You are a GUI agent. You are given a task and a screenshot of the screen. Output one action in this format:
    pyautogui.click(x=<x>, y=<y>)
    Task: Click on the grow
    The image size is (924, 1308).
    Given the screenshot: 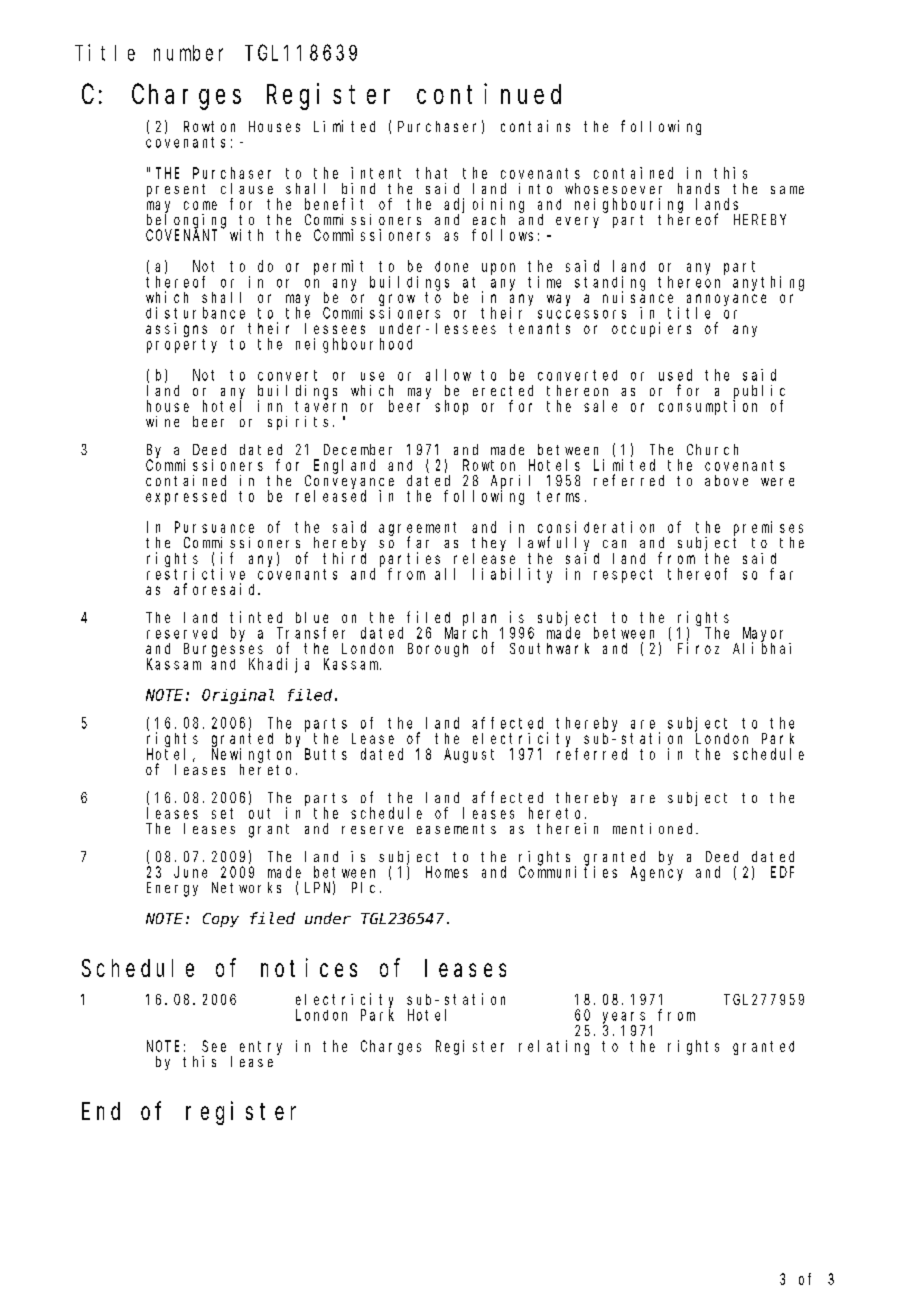 What is the action you would take?
    pyautogui.click(x=397, y=301)
